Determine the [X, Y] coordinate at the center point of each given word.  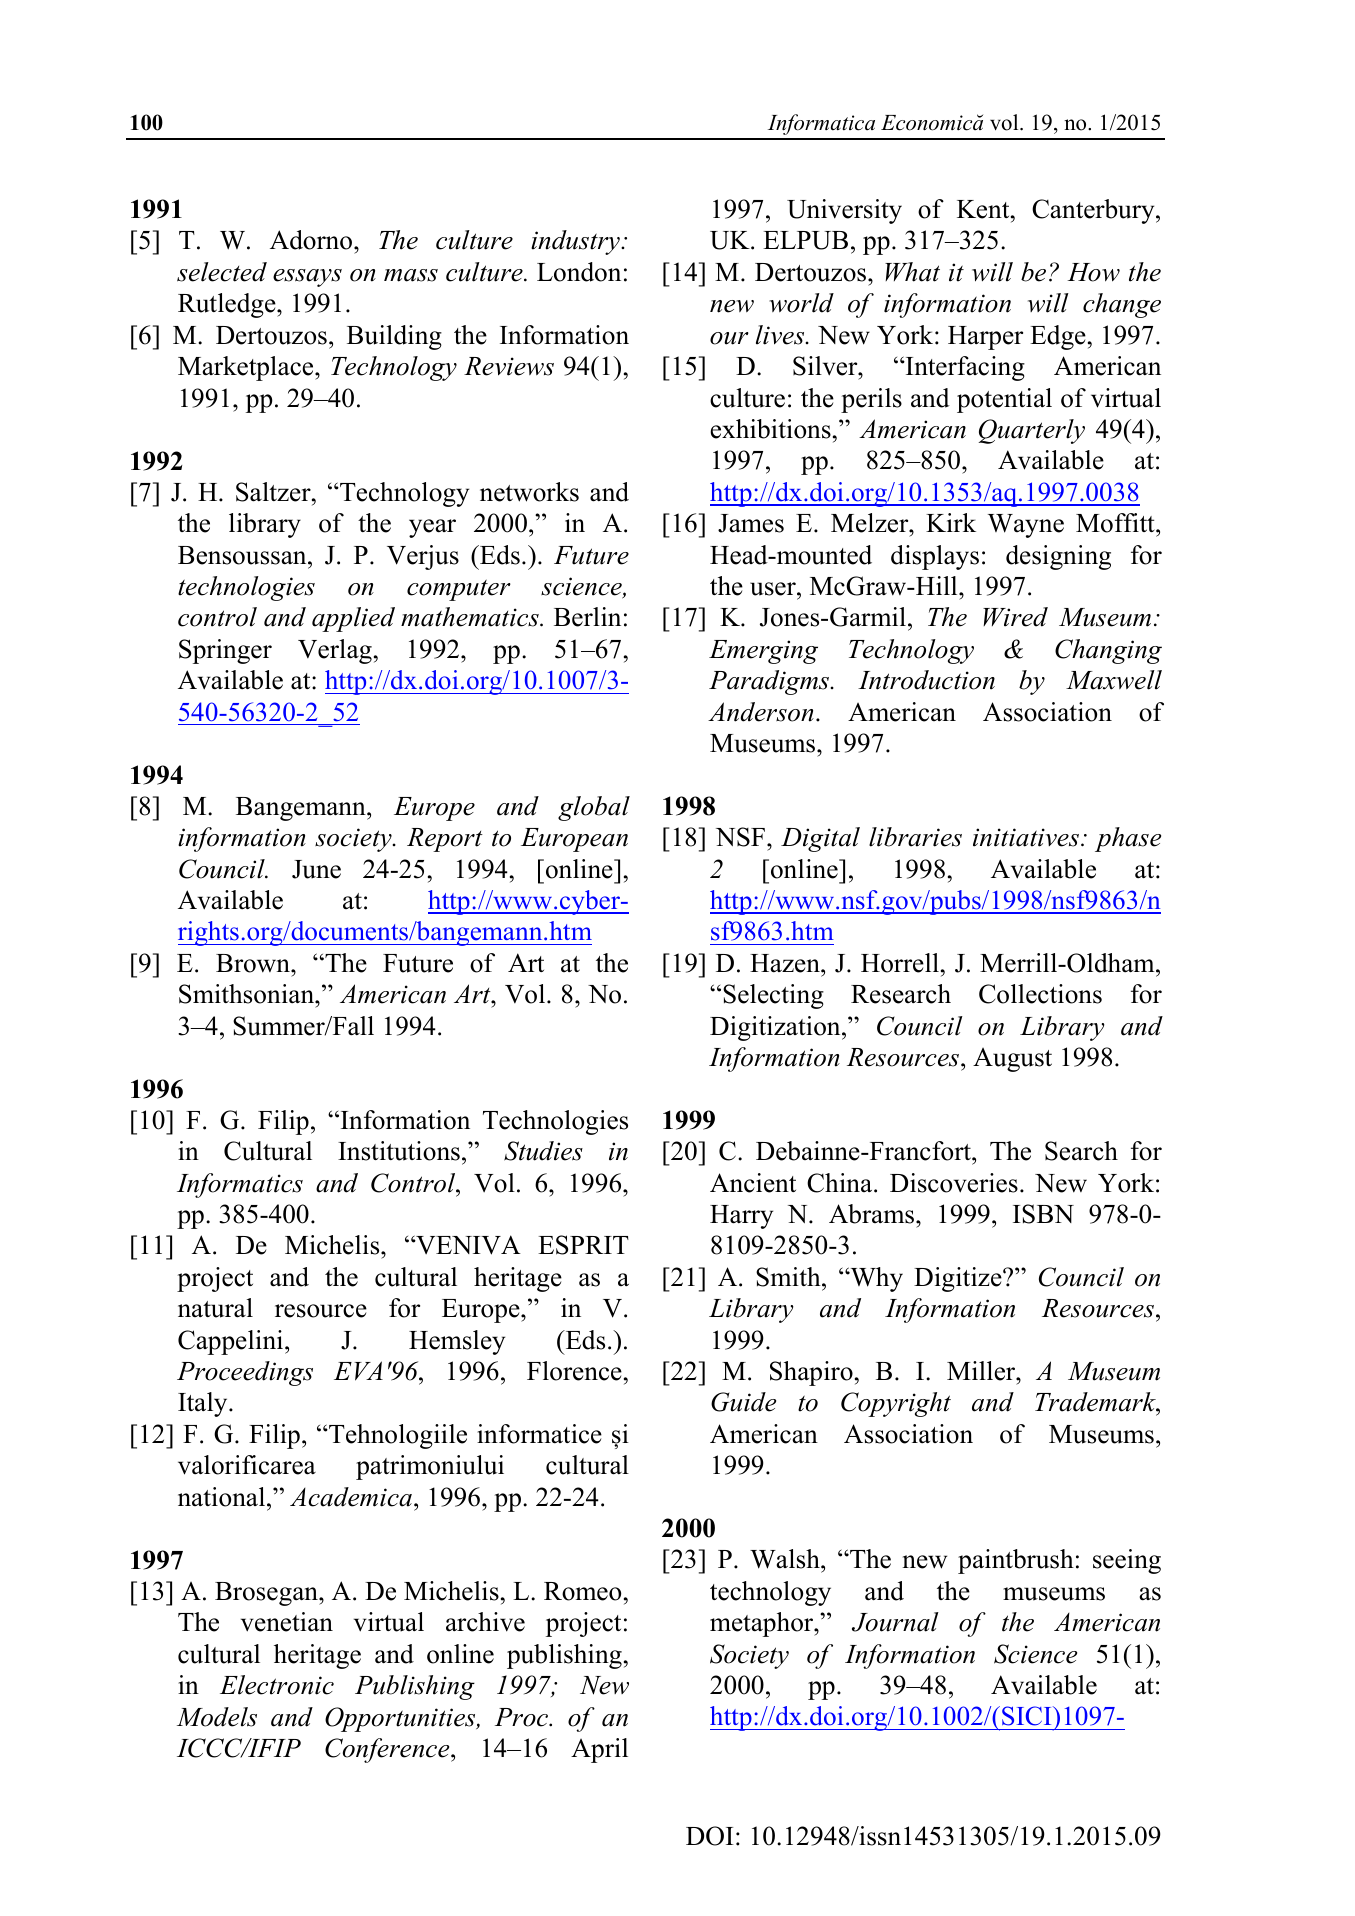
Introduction [926, 680]
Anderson [761, 712]
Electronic [277, 1685]
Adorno [312, 240]
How [1093, 272]
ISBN [1043, 1214]
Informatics [240, 1185]
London [579, 272]
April [599, 1750]
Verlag [335, 651]
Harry [741, 1217]
